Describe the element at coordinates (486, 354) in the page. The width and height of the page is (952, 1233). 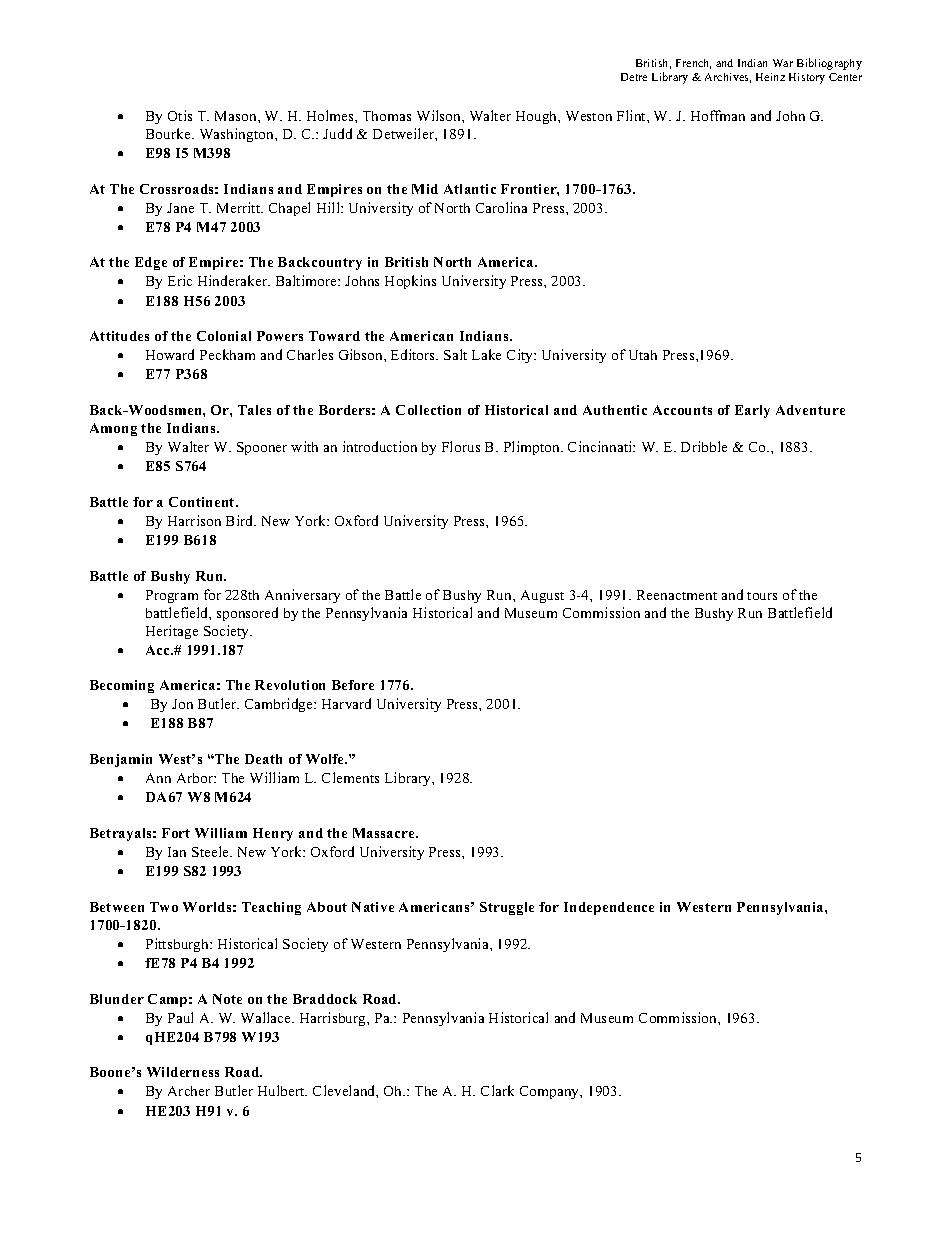
I see `Lake` at that location.
